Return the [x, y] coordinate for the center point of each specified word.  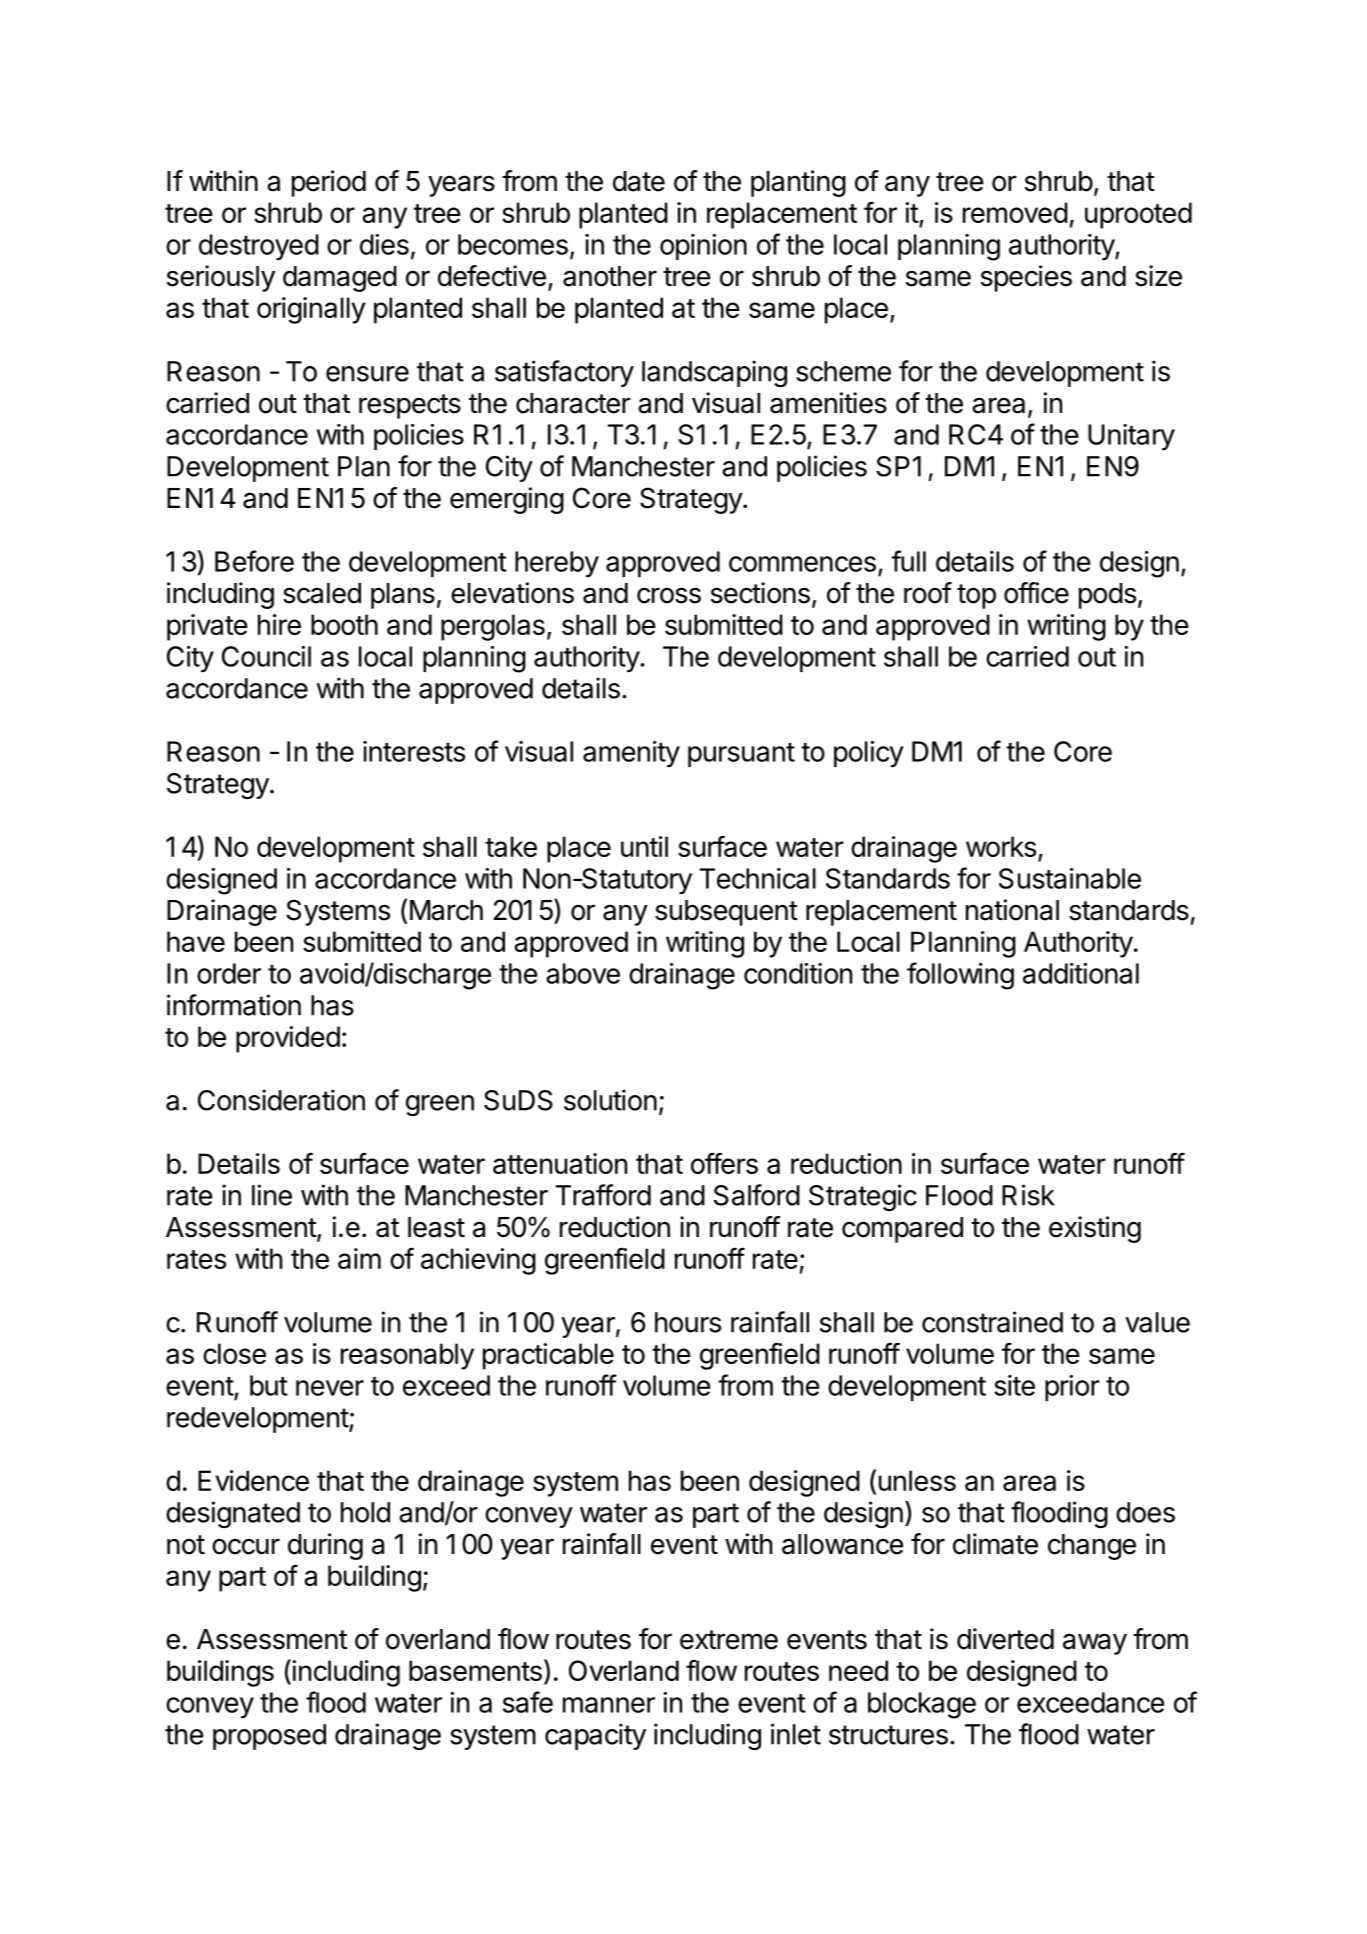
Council [266, 656]
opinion [703, 247]
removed [1015, 212]
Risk [1028, 1195]
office [1036, 593]
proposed [269, 1737]
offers [724, 1163]
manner [609, 1705]
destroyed [259, 247]
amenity [631, 754]
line [272, 1195]
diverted [1005, 1639]
